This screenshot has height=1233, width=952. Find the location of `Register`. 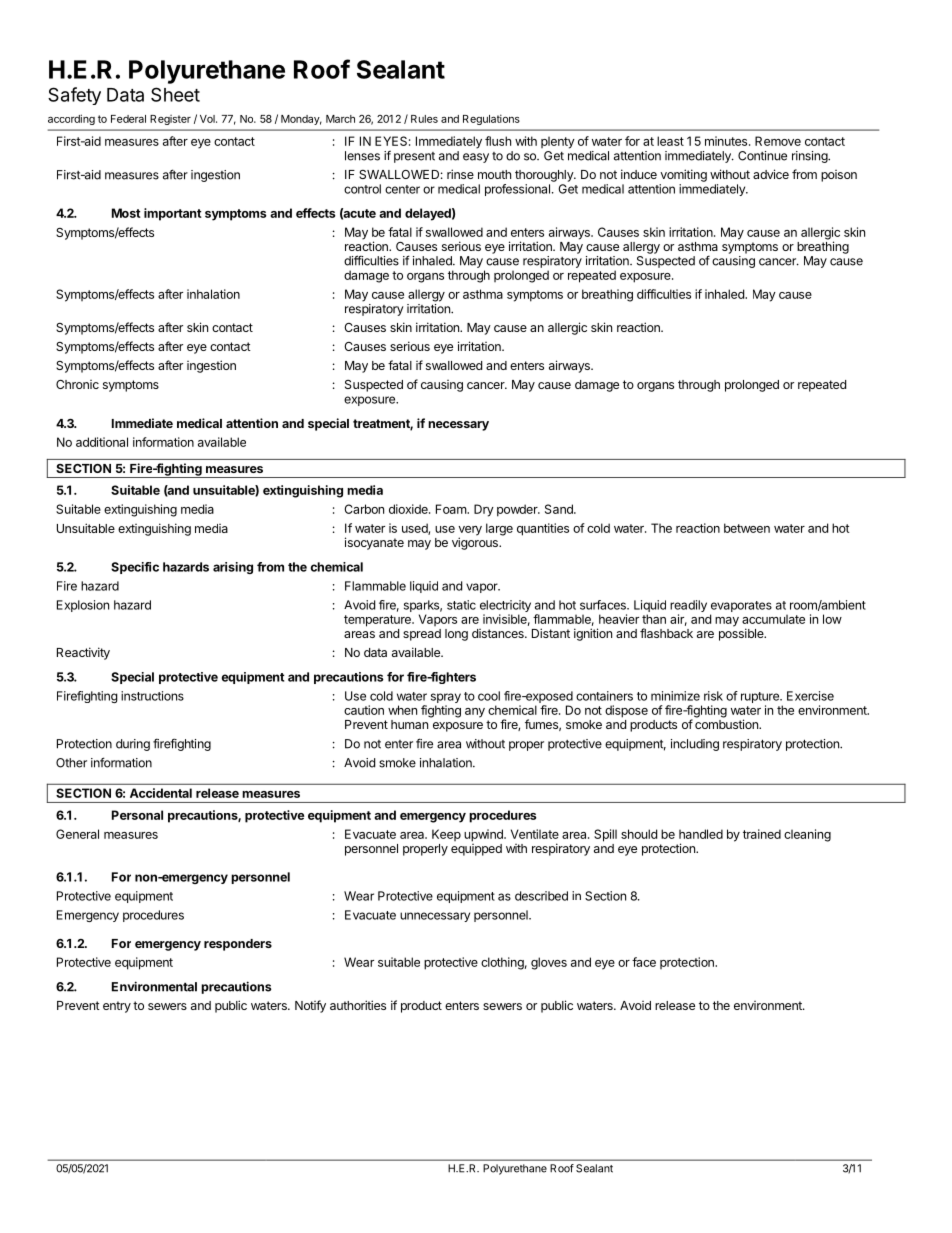

Register is located at coordinates (170, 120).
